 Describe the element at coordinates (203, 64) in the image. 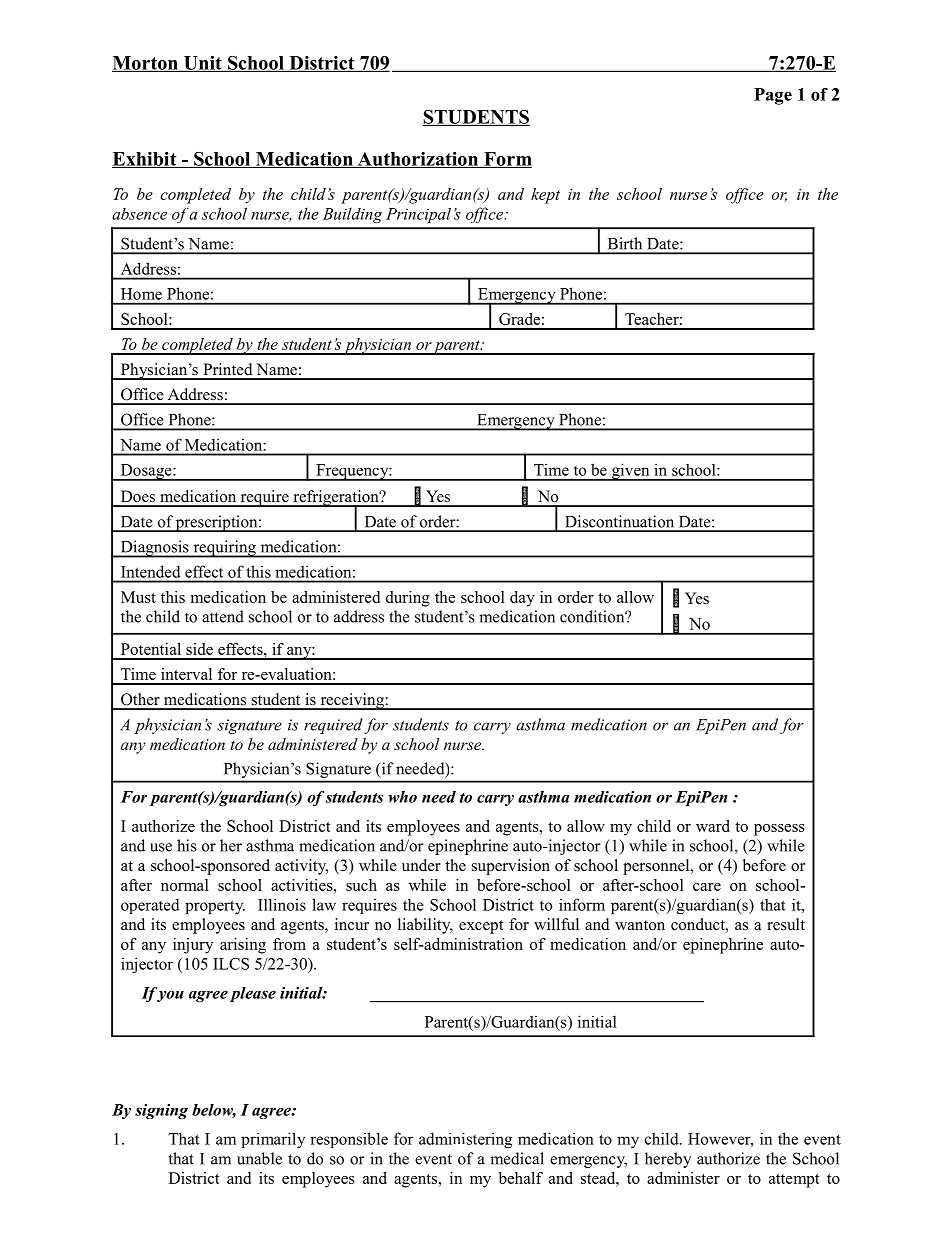

I see `Unit` at that location.
